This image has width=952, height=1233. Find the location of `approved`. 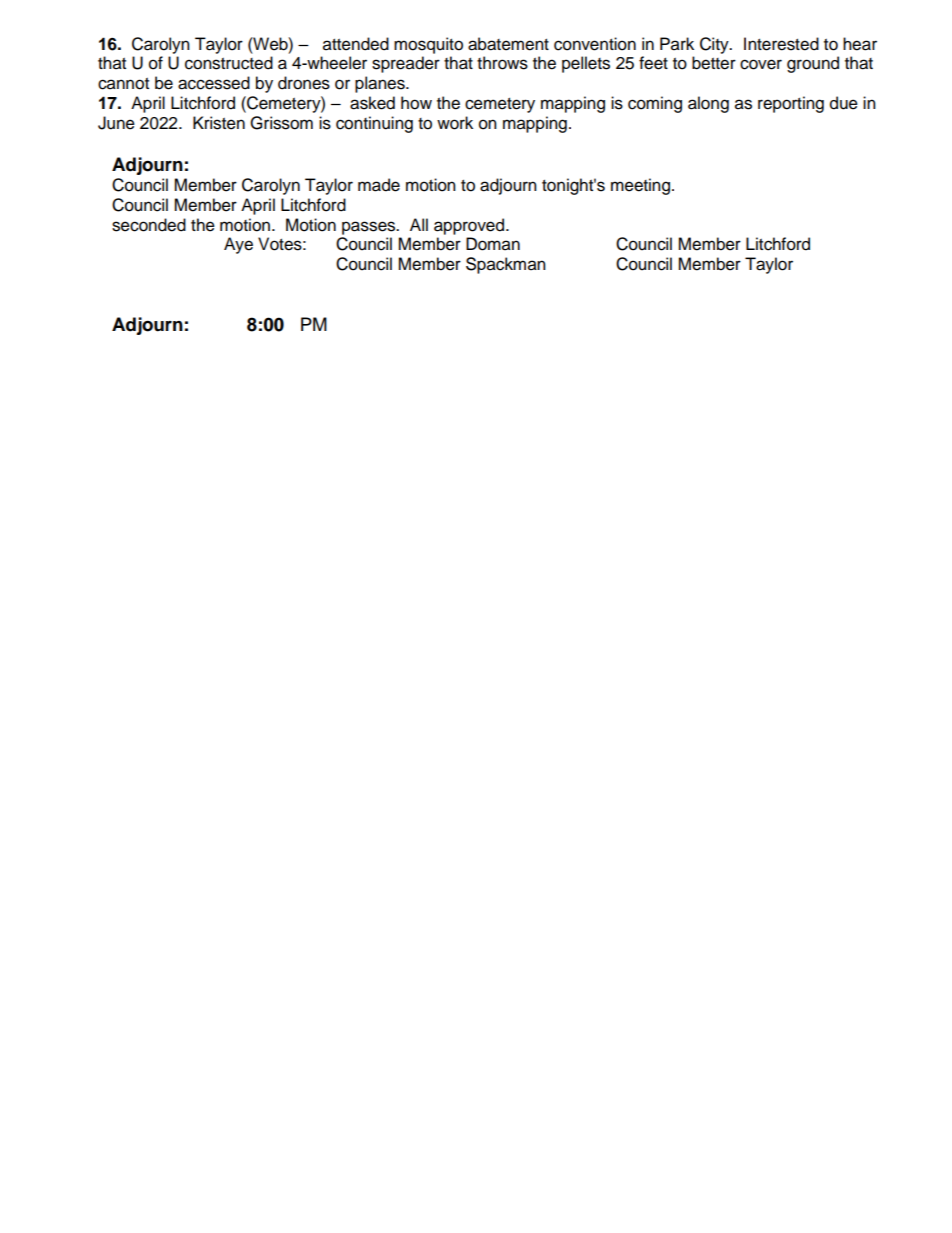

approved is located at coordinates (470, 226).
